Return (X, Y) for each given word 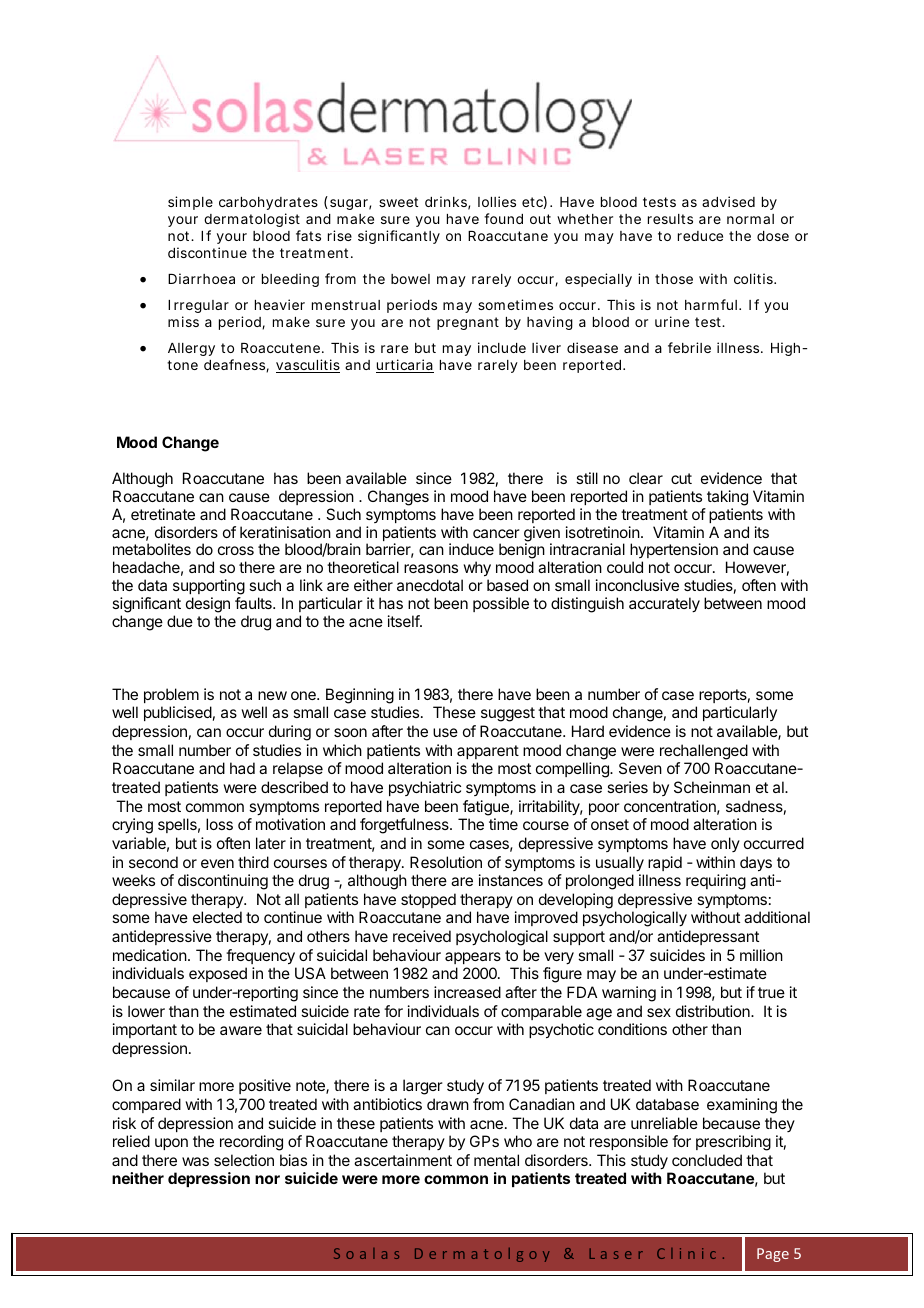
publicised (178, 713)
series (627, 787)
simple (190, 203)
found (503, 218)
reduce (700, 236)
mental (496, 1160)
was (195, 1161)
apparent (488, 752)
